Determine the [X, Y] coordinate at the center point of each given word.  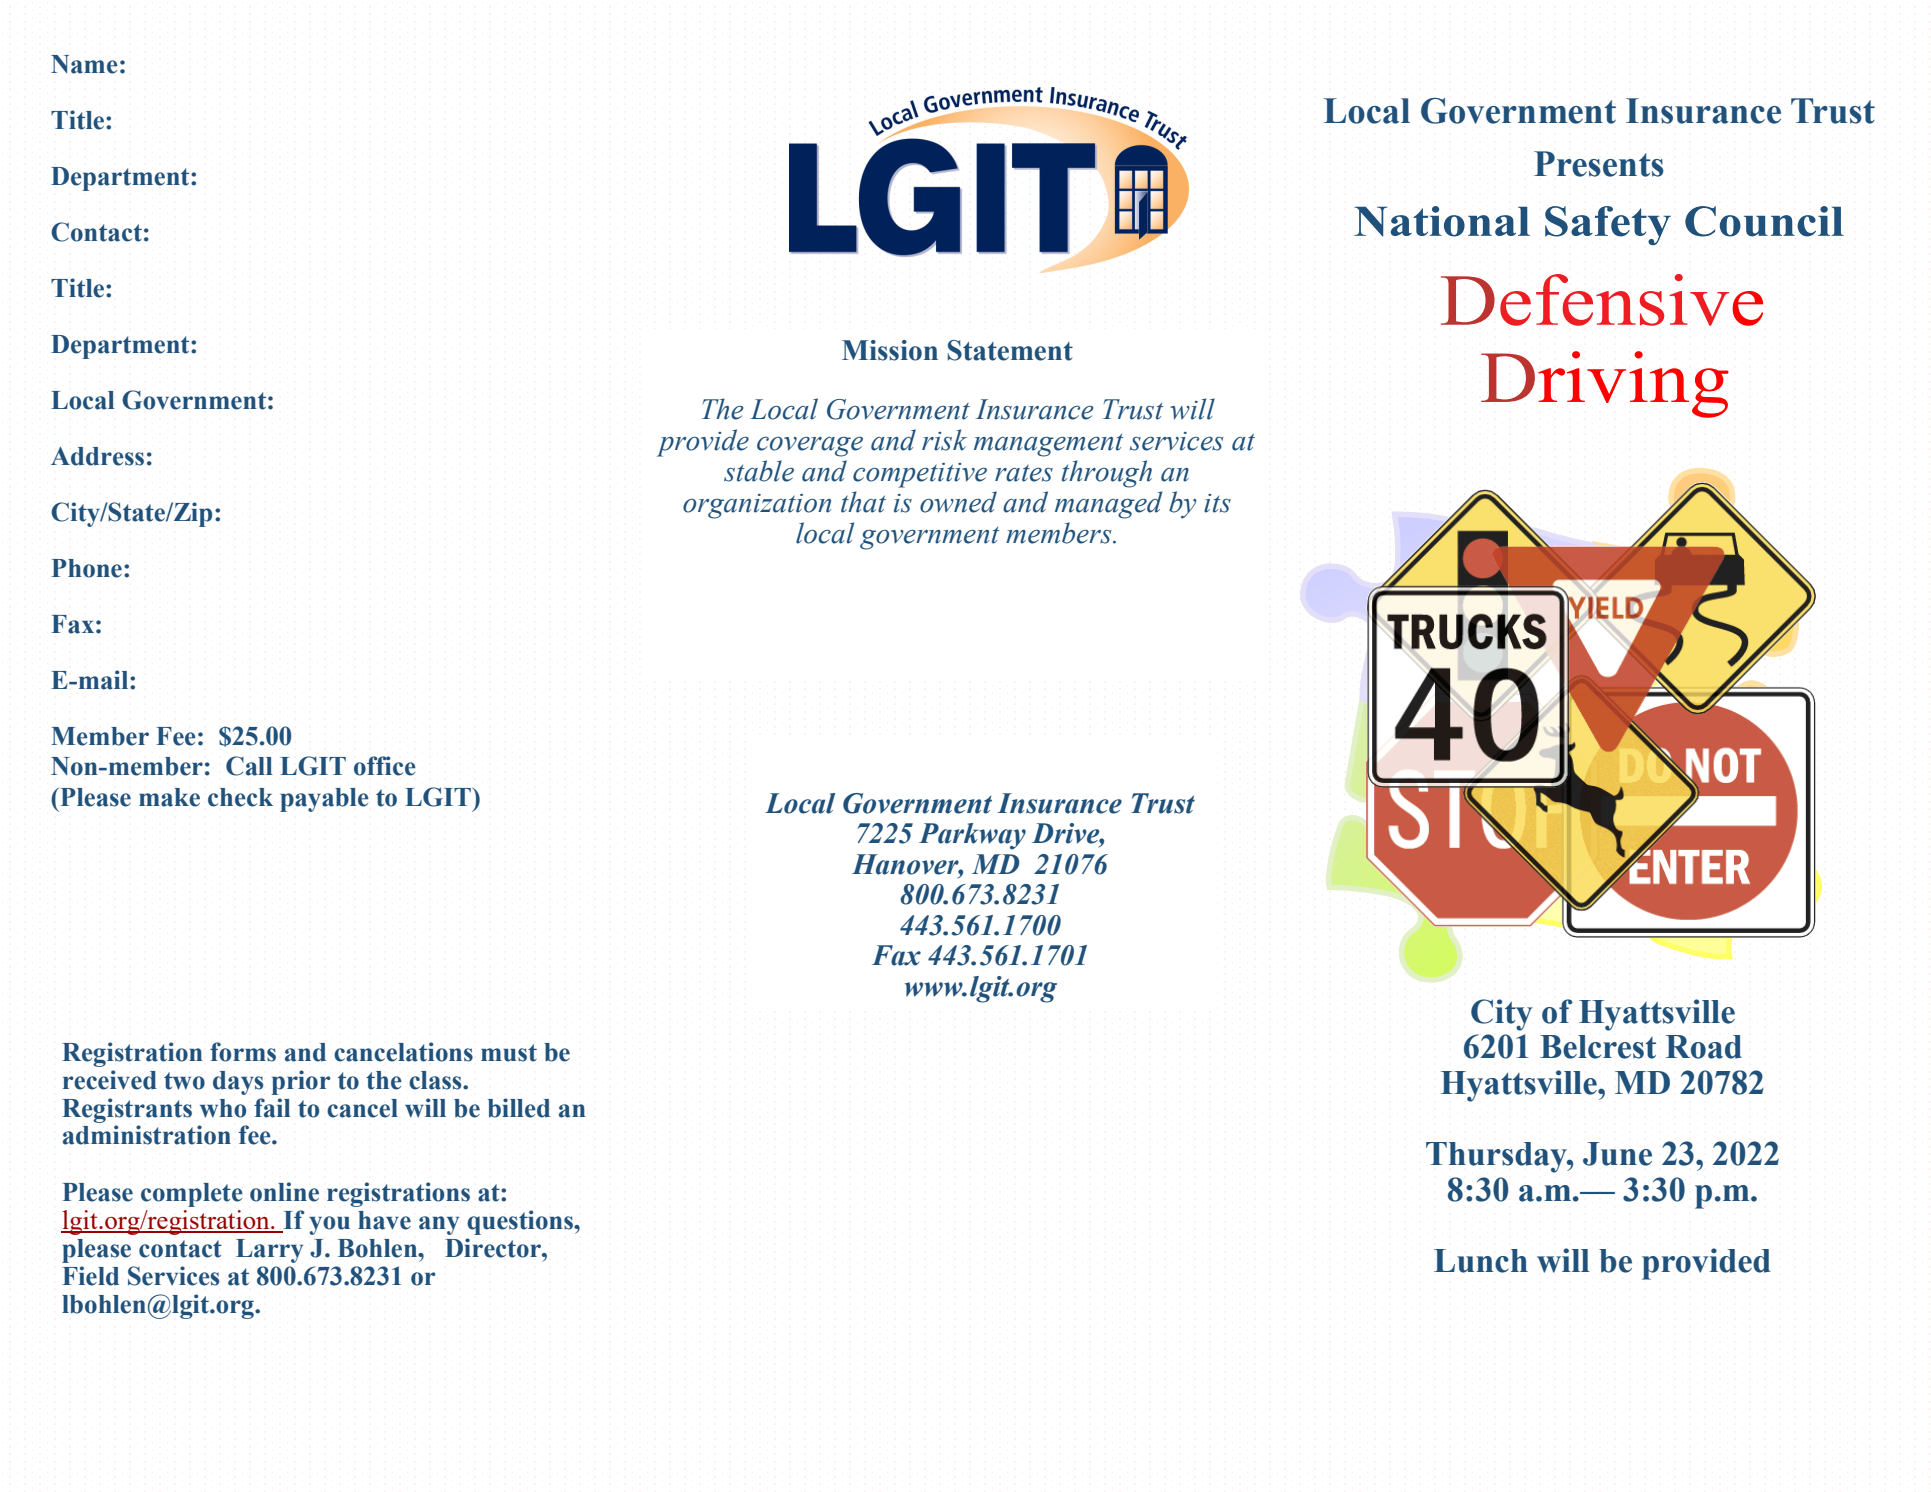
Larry [269, 1251]
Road [1704, 1047]
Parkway [972, 836]
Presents [1599, 164]
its [1217, 503]
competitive [920, 475]
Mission [890, 350]
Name [84, 64]
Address [97, 456]
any [439, 1225]
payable [324, 800]
